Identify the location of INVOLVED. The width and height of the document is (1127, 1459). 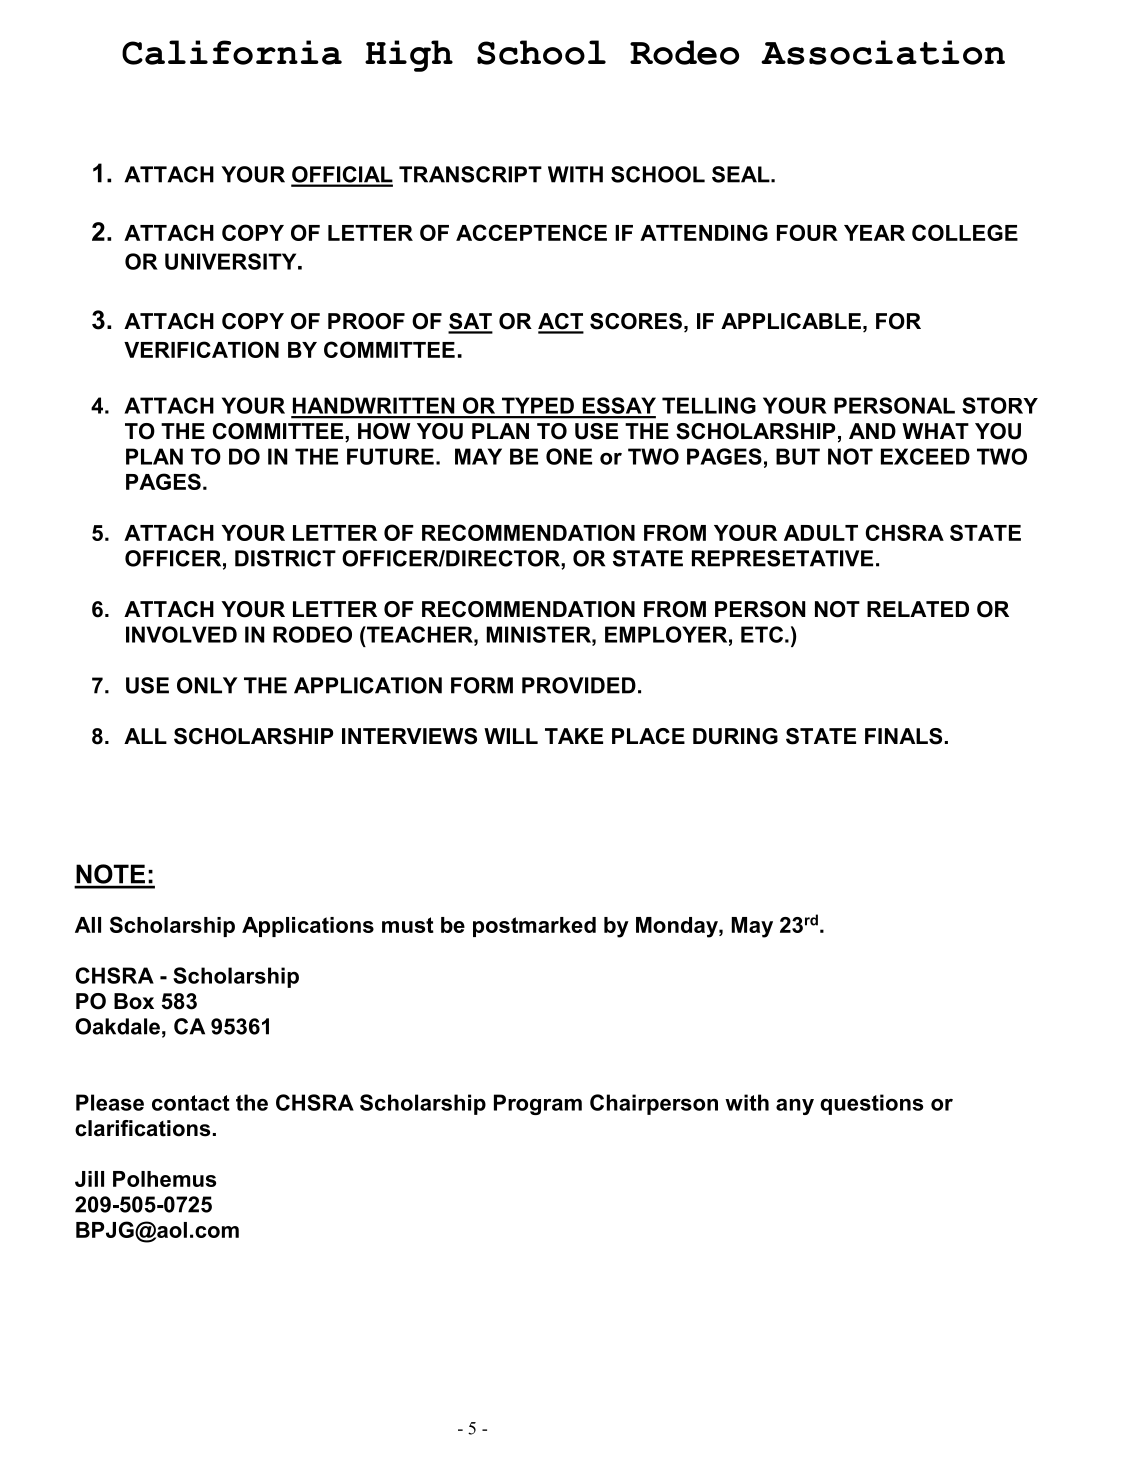
(181, 634).
